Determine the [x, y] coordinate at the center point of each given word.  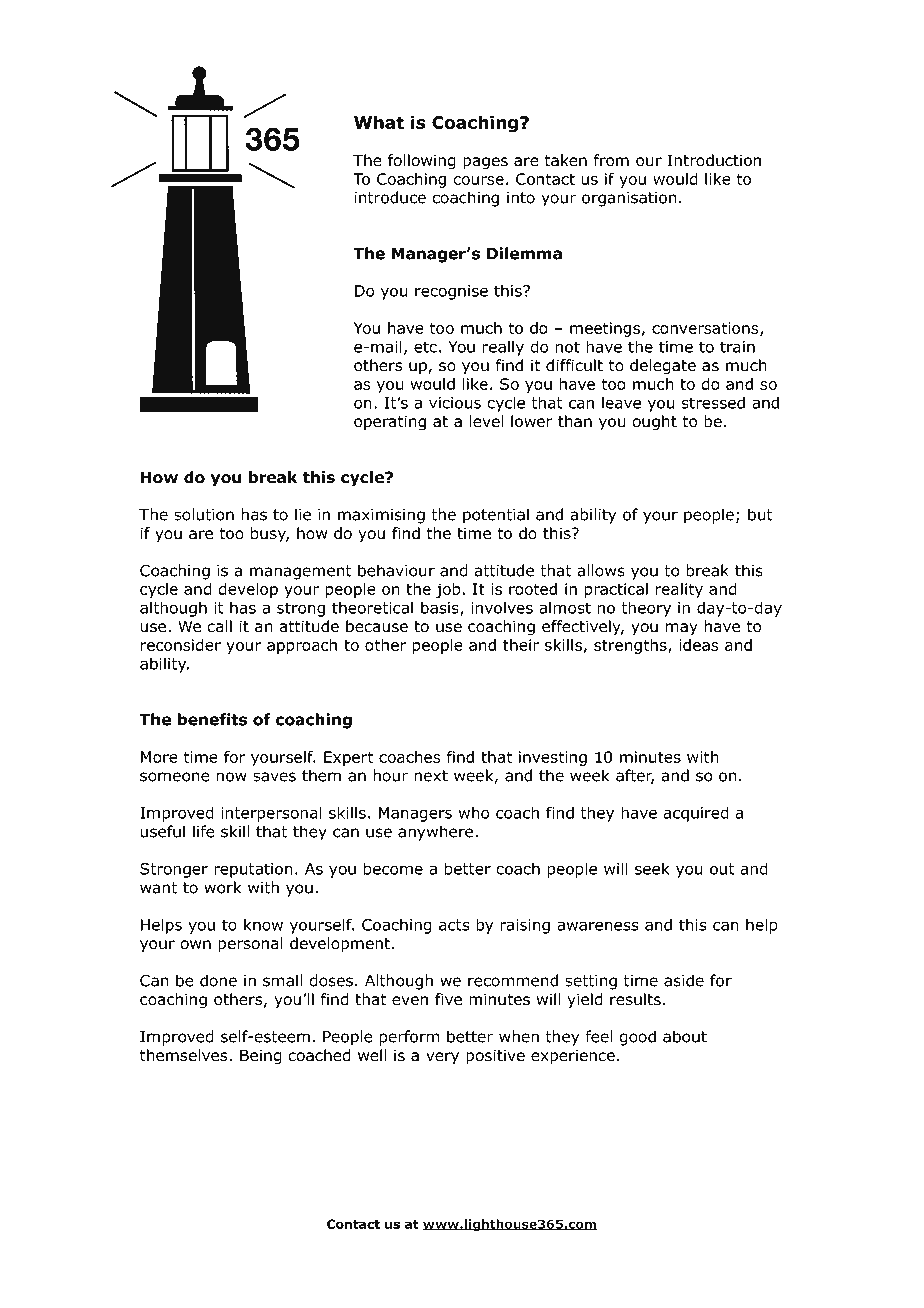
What [379, 122]
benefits [212, 719]
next [431, 776]
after [635, 776]
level [486, 421]
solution [204, 514]
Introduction [714, 160]
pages [485, 163]
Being [261, 1057]
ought [654, 423]
